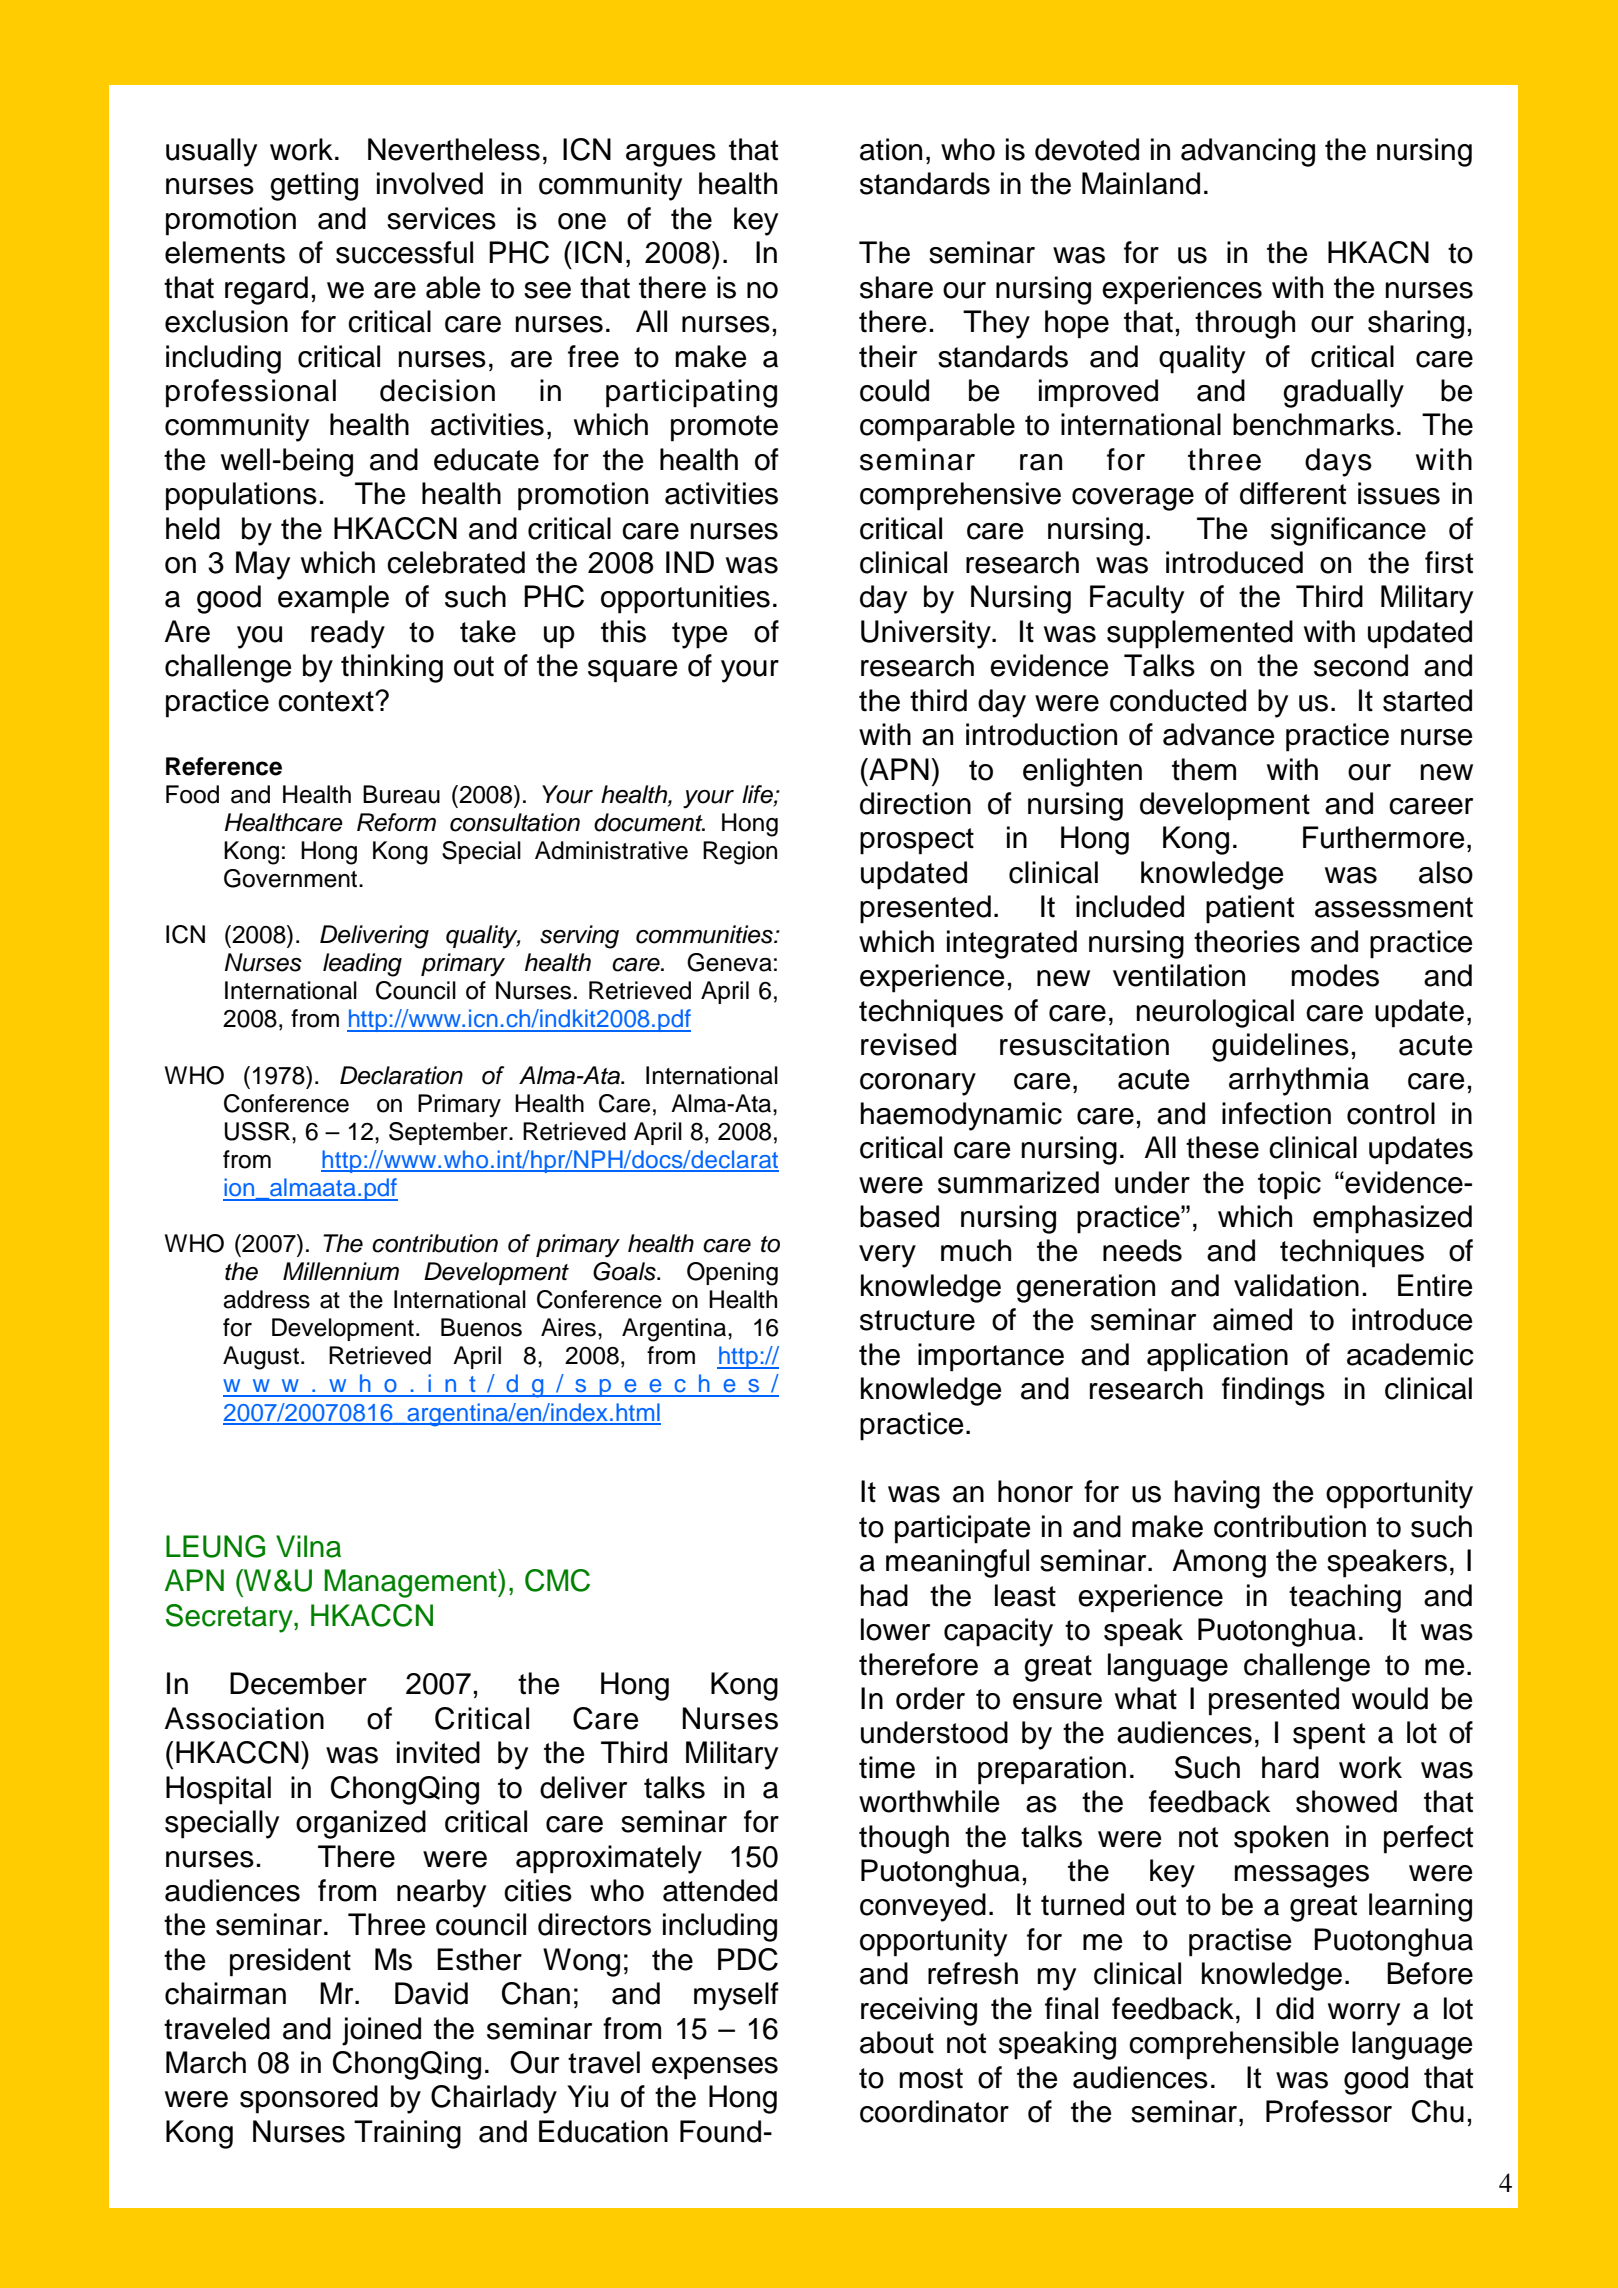 The width and height of the document is (1618, 2288). What do you see at coordinates (259, 1131) in the document?
I see `USSR` at bounding box center [259, 1131].
